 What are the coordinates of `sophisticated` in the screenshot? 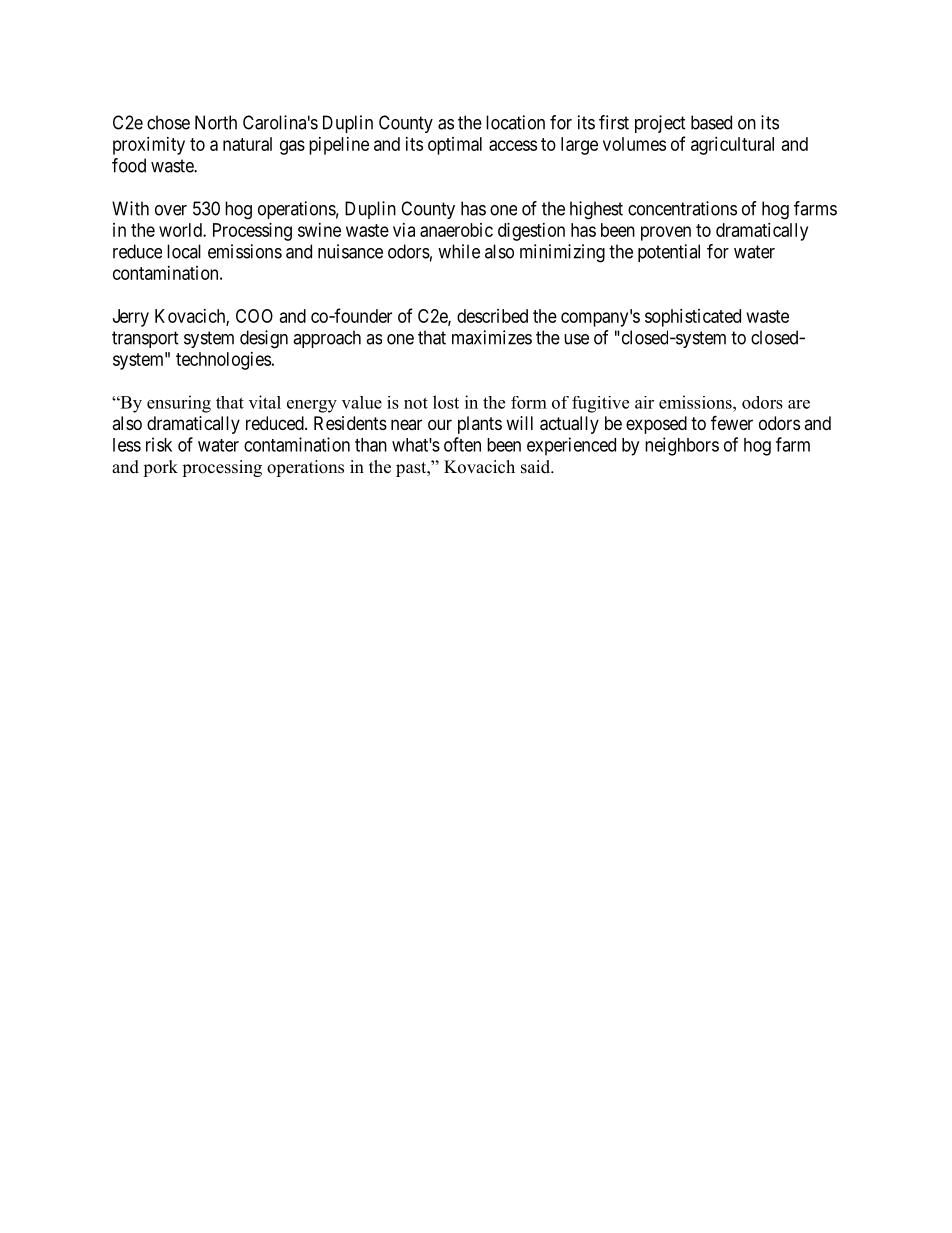 It's located at (693, 318).
